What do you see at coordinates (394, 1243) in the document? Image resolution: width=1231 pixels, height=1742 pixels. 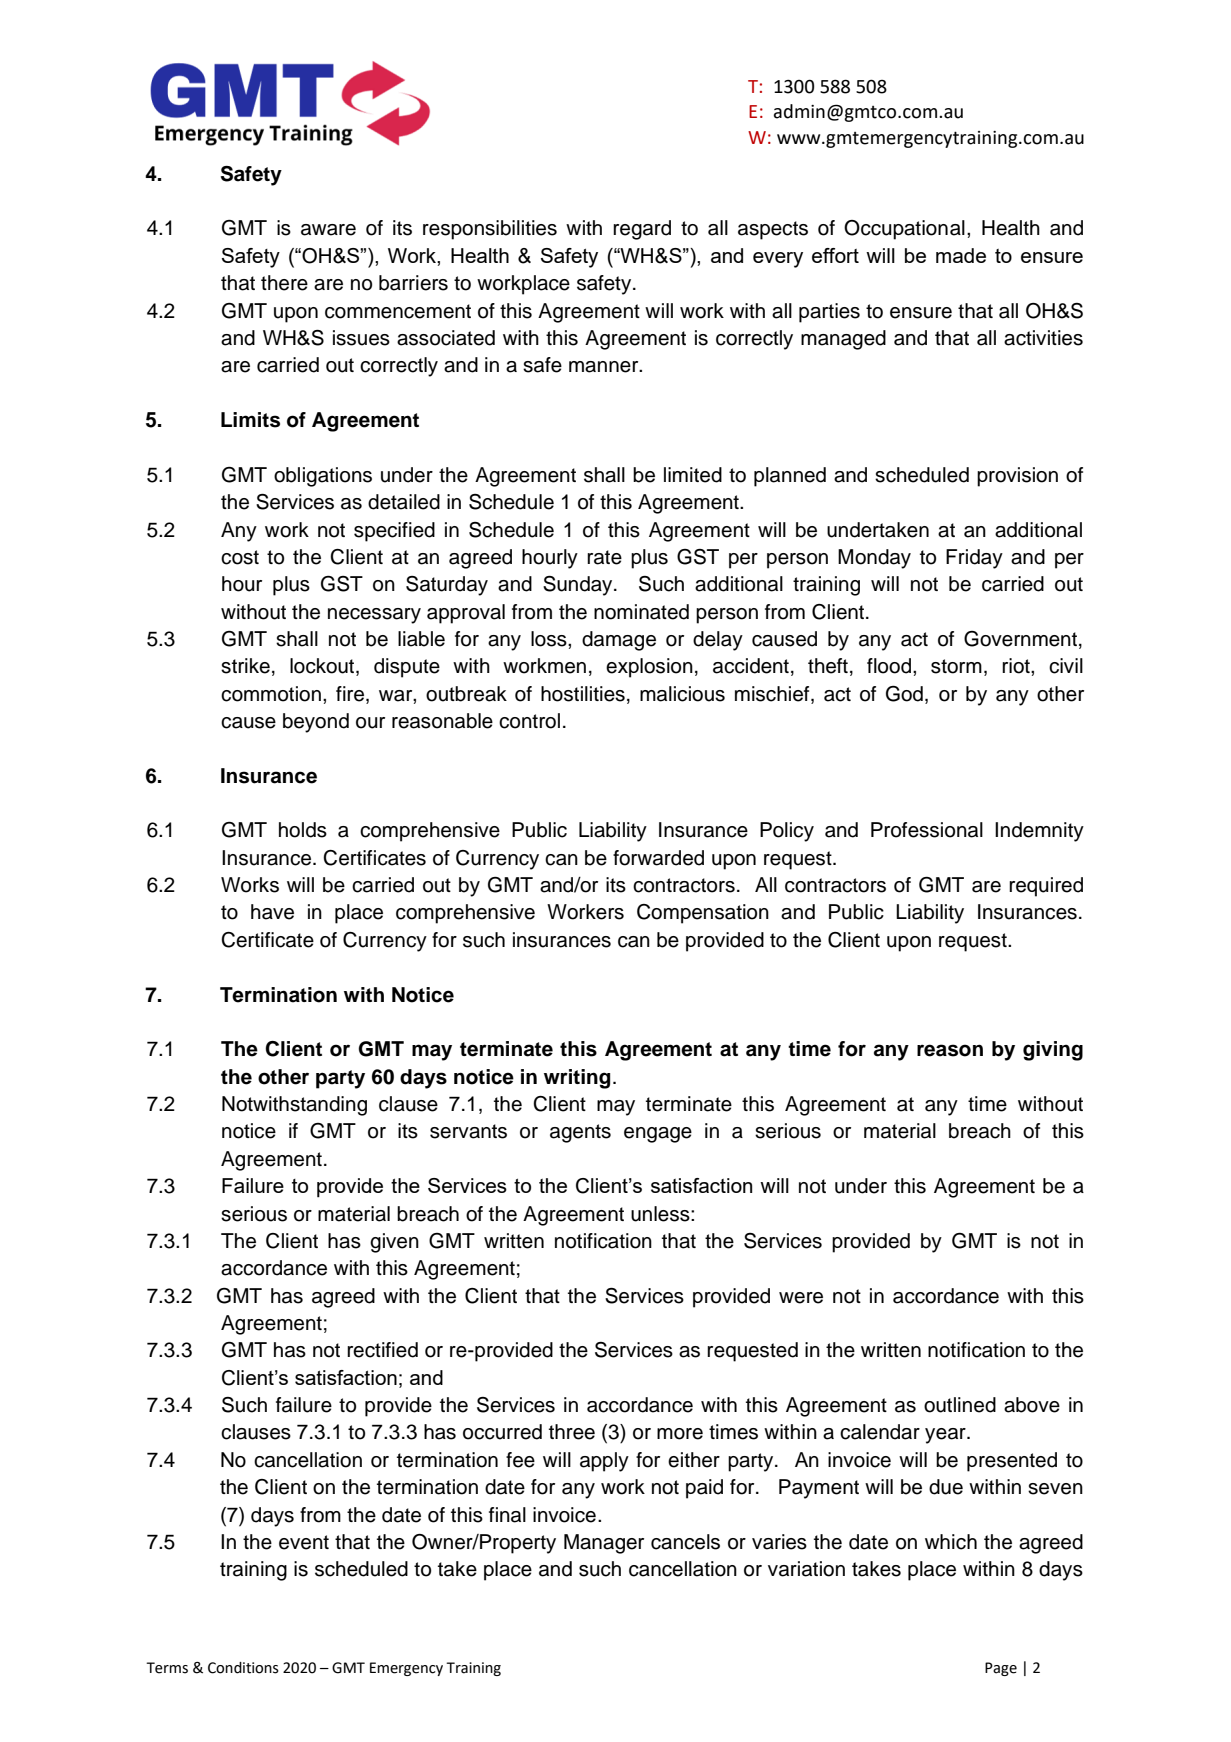 I see `given` at bounding box center [394, 1243].
